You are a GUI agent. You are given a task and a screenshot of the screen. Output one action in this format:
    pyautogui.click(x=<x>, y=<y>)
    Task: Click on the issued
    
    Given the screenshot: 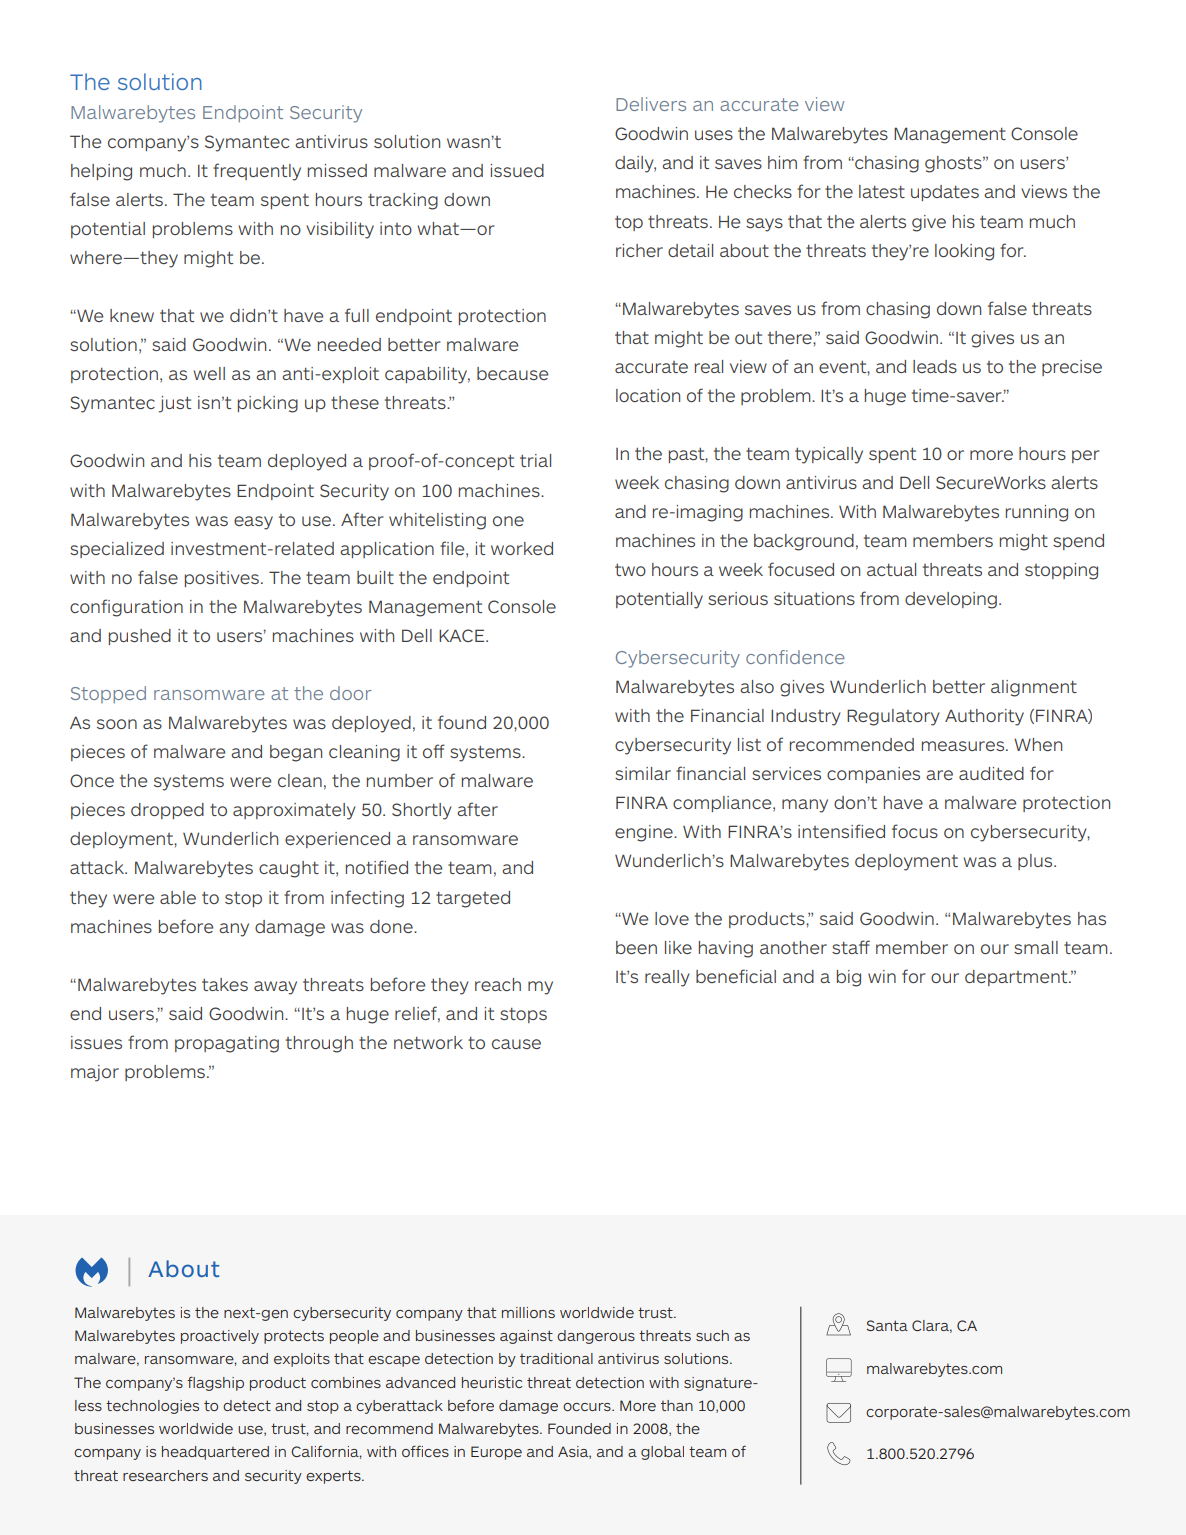 What is the action you would take?
    pyautogui.click(x=517, y=170)
